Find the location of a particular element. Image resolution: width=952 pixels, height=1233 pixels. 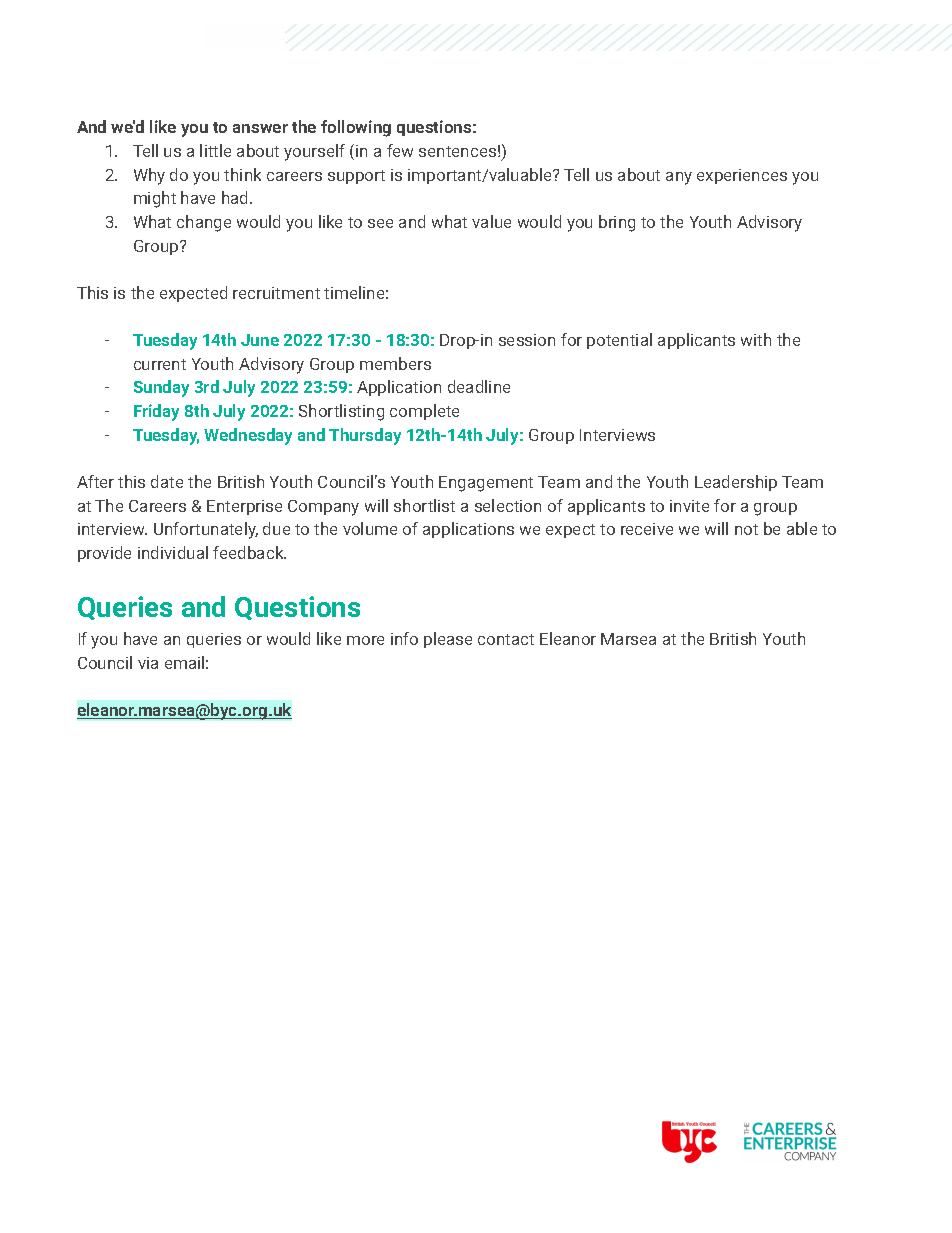

bring is located at coordinates (617, 223).
